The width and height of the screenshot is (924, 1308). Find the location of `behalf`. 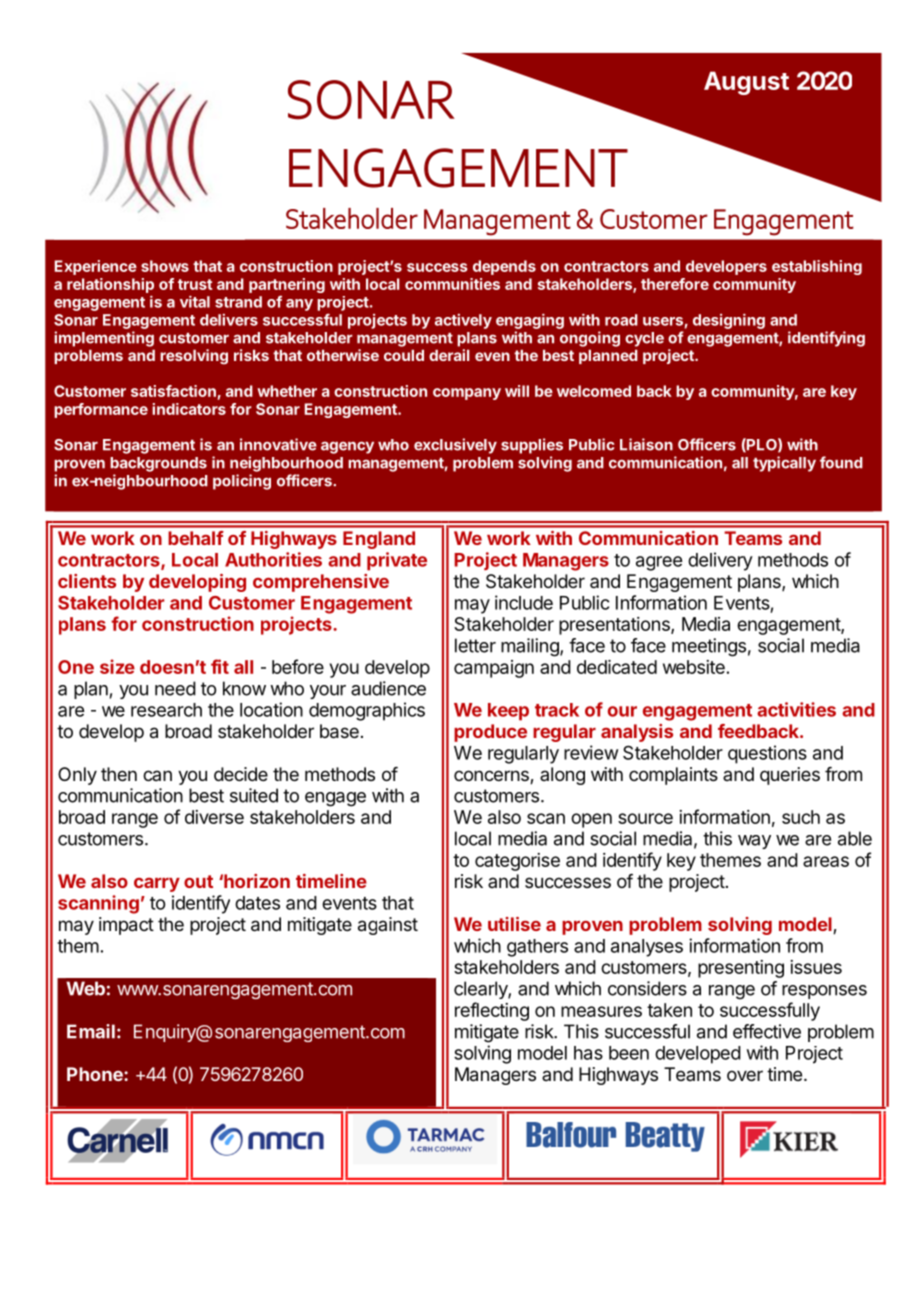

behalf is located at coordinates (196, 538).
